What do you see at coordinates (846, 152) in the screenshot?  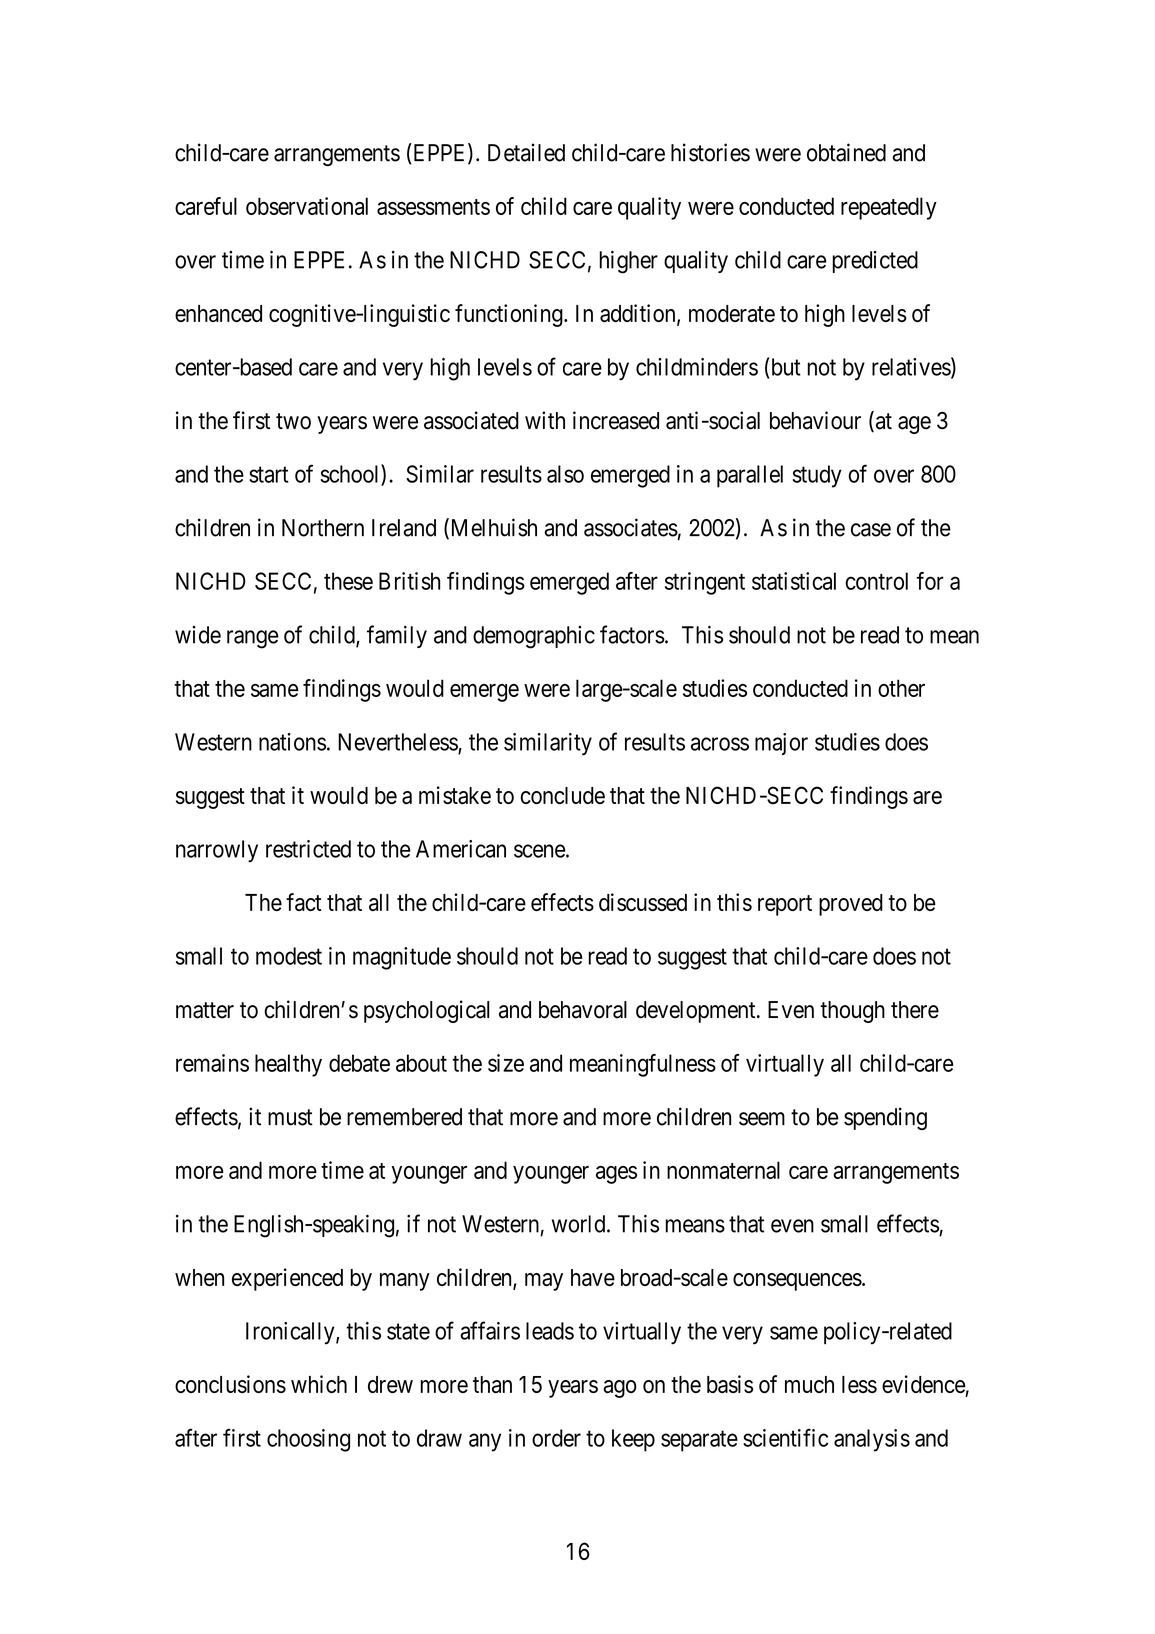 I see `obtained` at bounding box center [846, 152].
